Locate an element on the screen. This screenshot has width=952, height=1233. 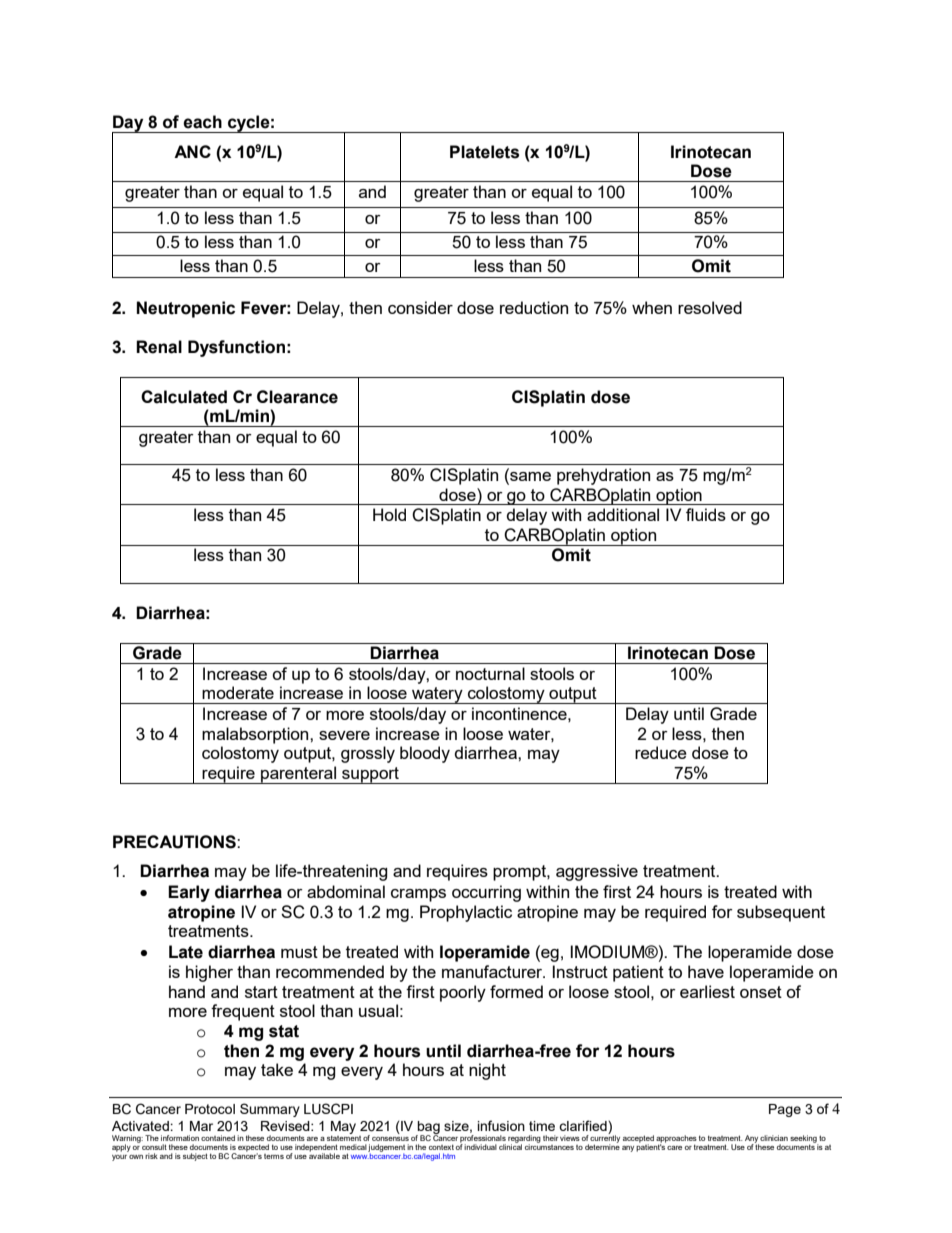
resolved is located at coordinates (710, 307).
